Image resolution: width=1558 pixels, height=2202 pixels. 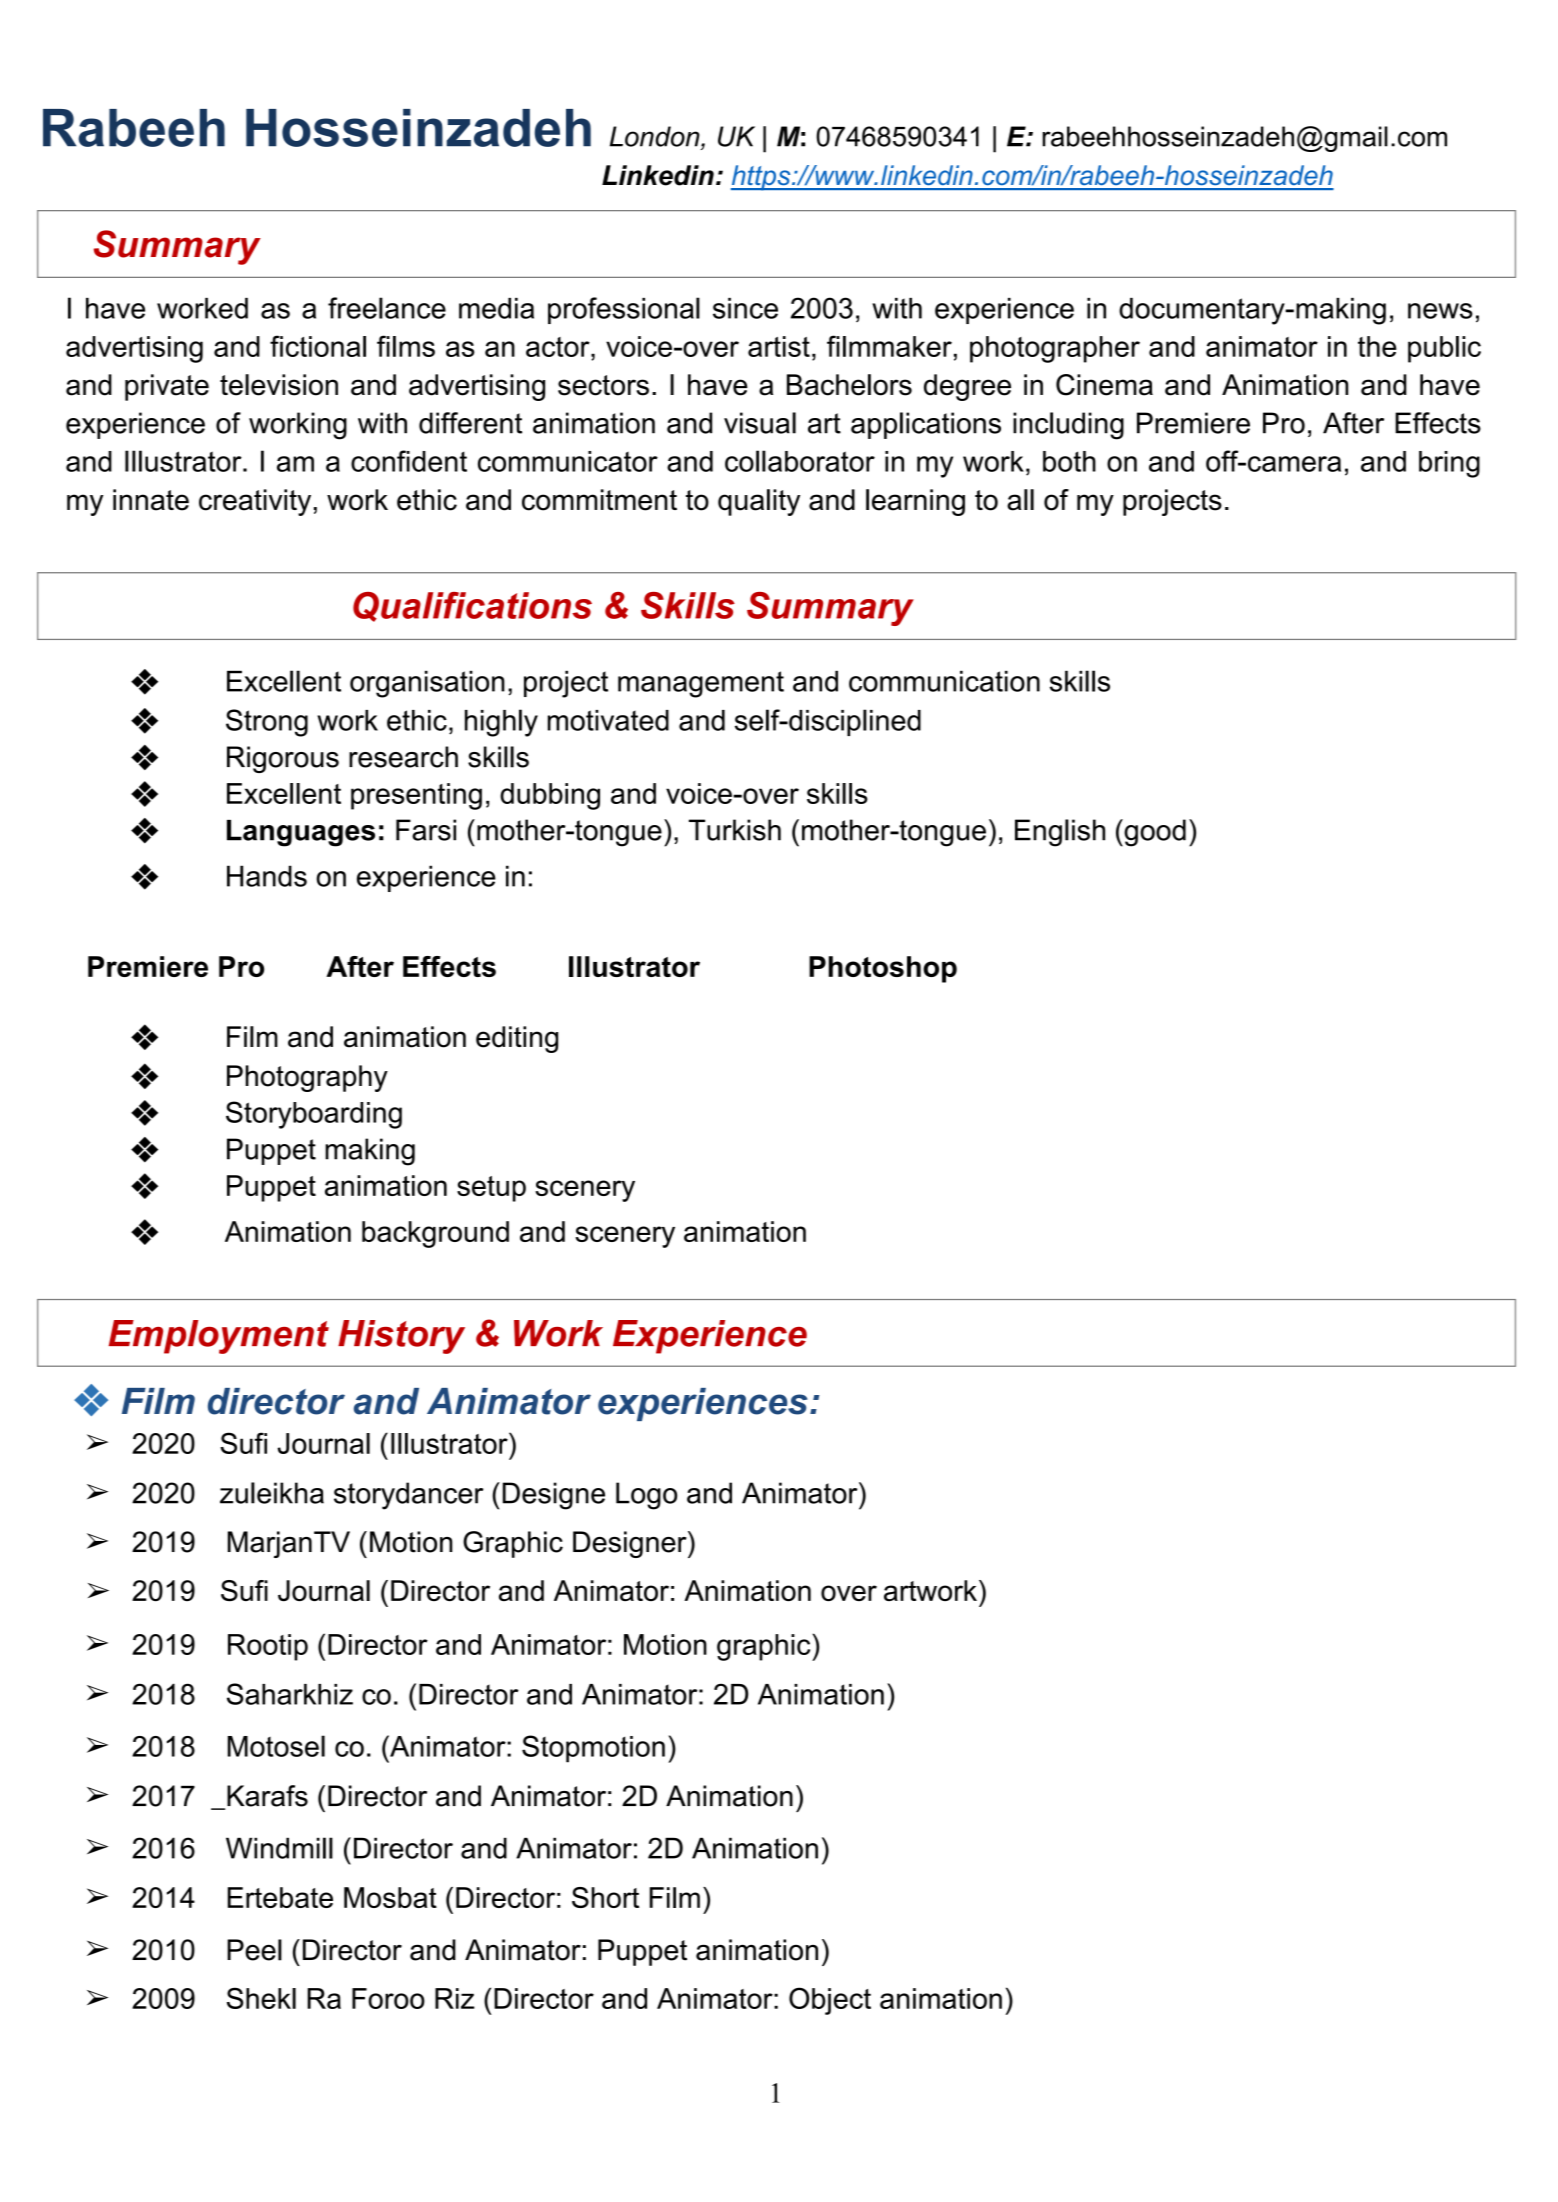 I want to click on Hands, so click(x=267, y=876).
